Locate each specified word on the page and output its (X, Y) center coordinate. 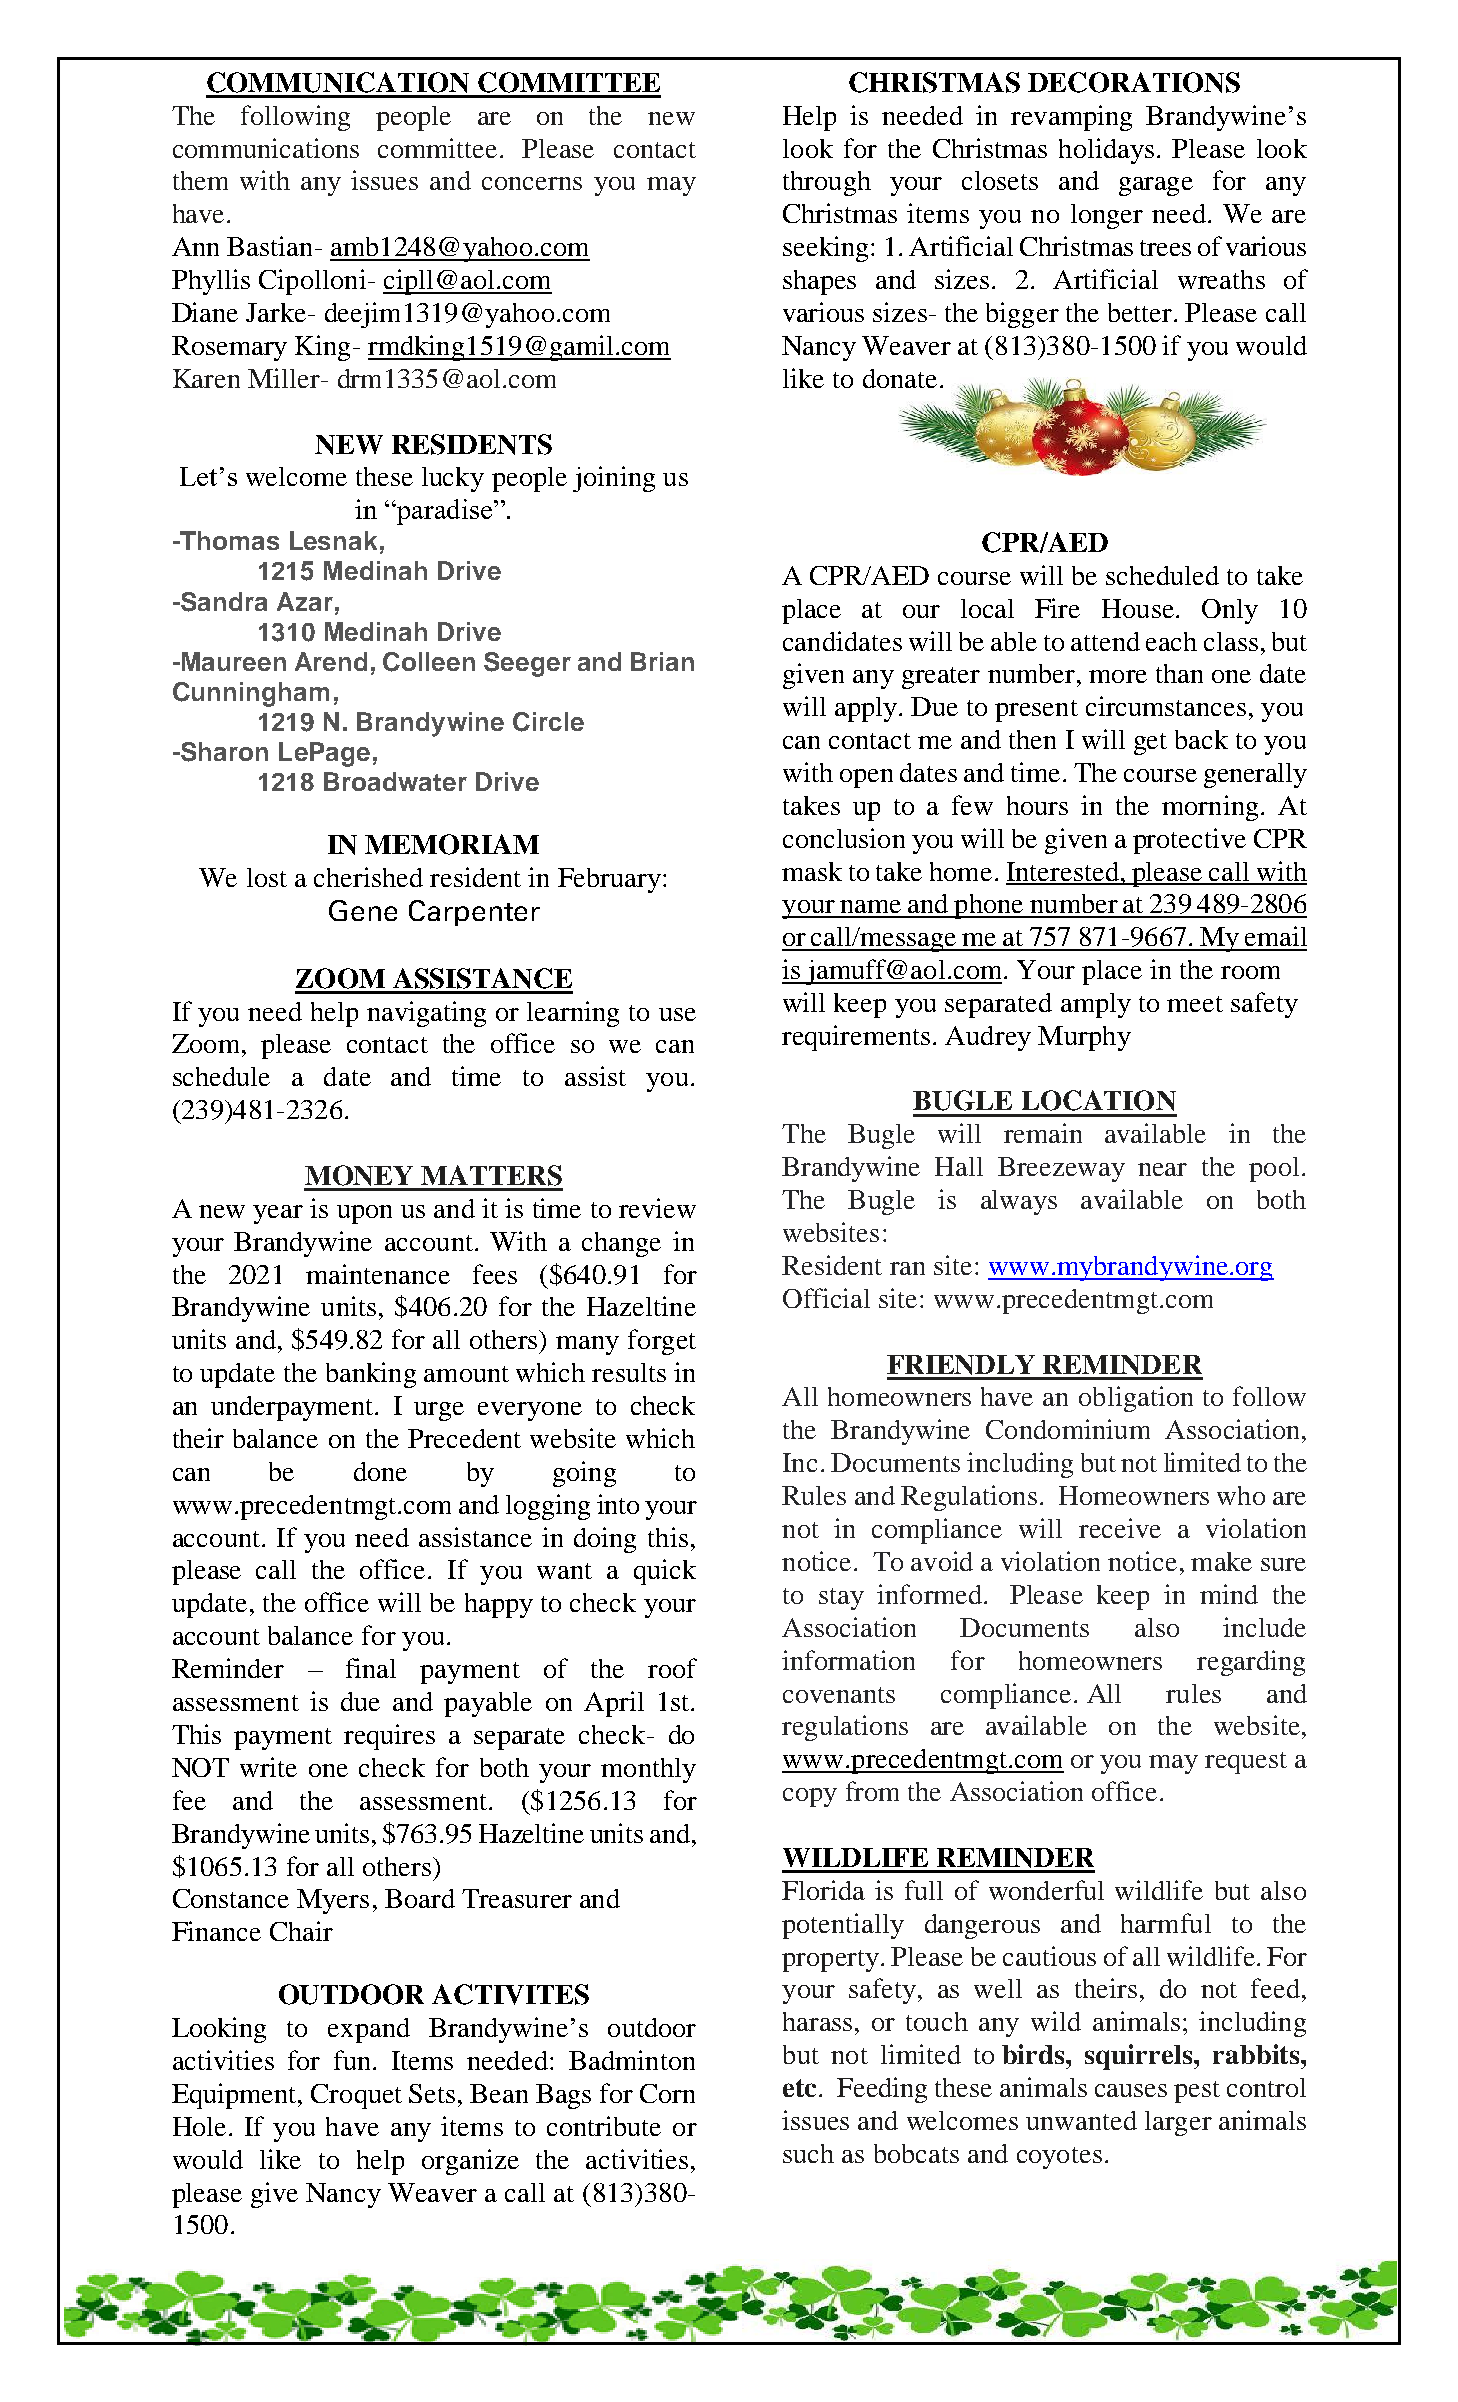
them (200, 180)
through (827, 183)
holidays (1106, 151)
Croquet (356, 2096)
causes (1131, 2090)
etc (799, 2088)
